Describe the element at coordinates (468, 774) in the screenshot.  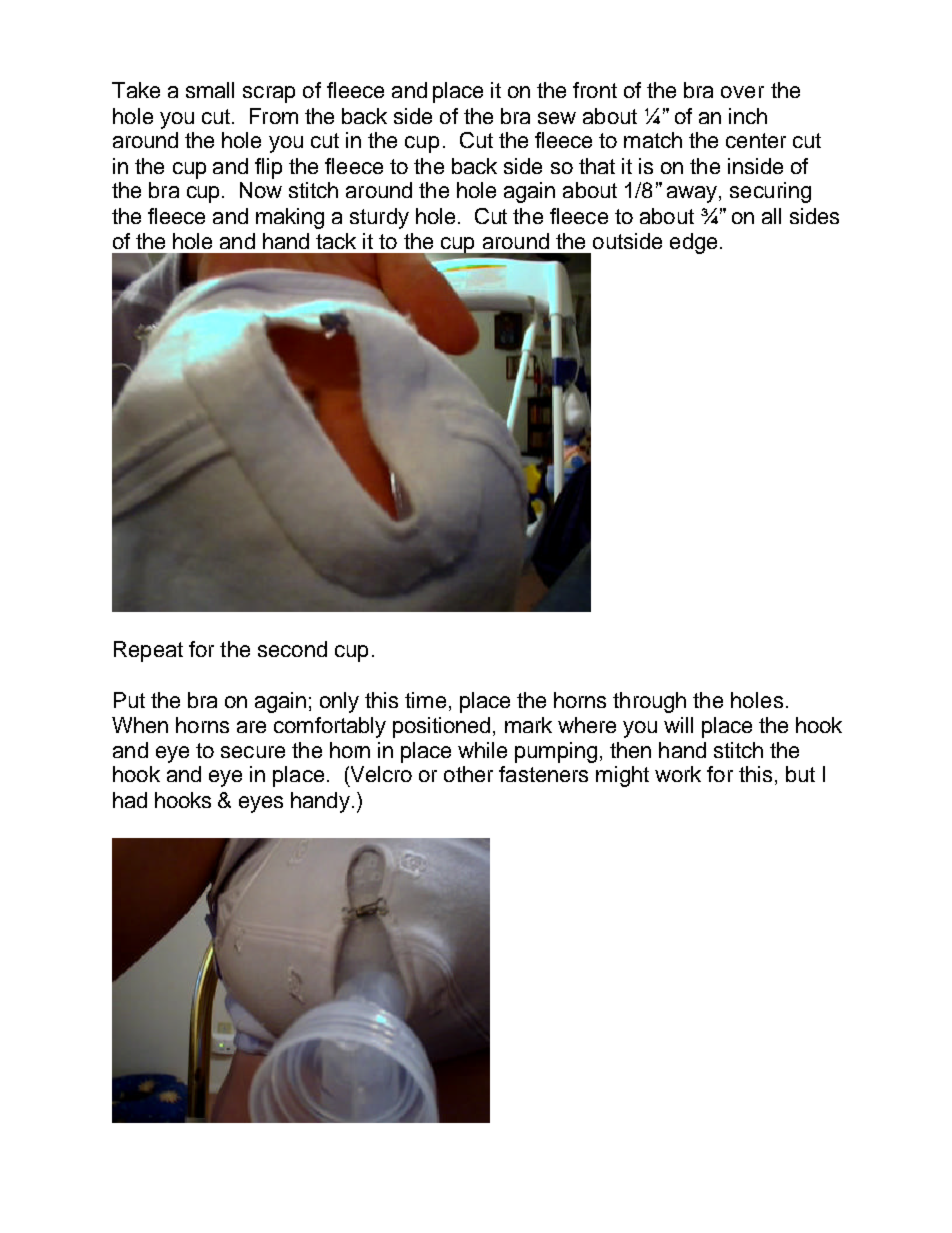
I see `other` at that location.
